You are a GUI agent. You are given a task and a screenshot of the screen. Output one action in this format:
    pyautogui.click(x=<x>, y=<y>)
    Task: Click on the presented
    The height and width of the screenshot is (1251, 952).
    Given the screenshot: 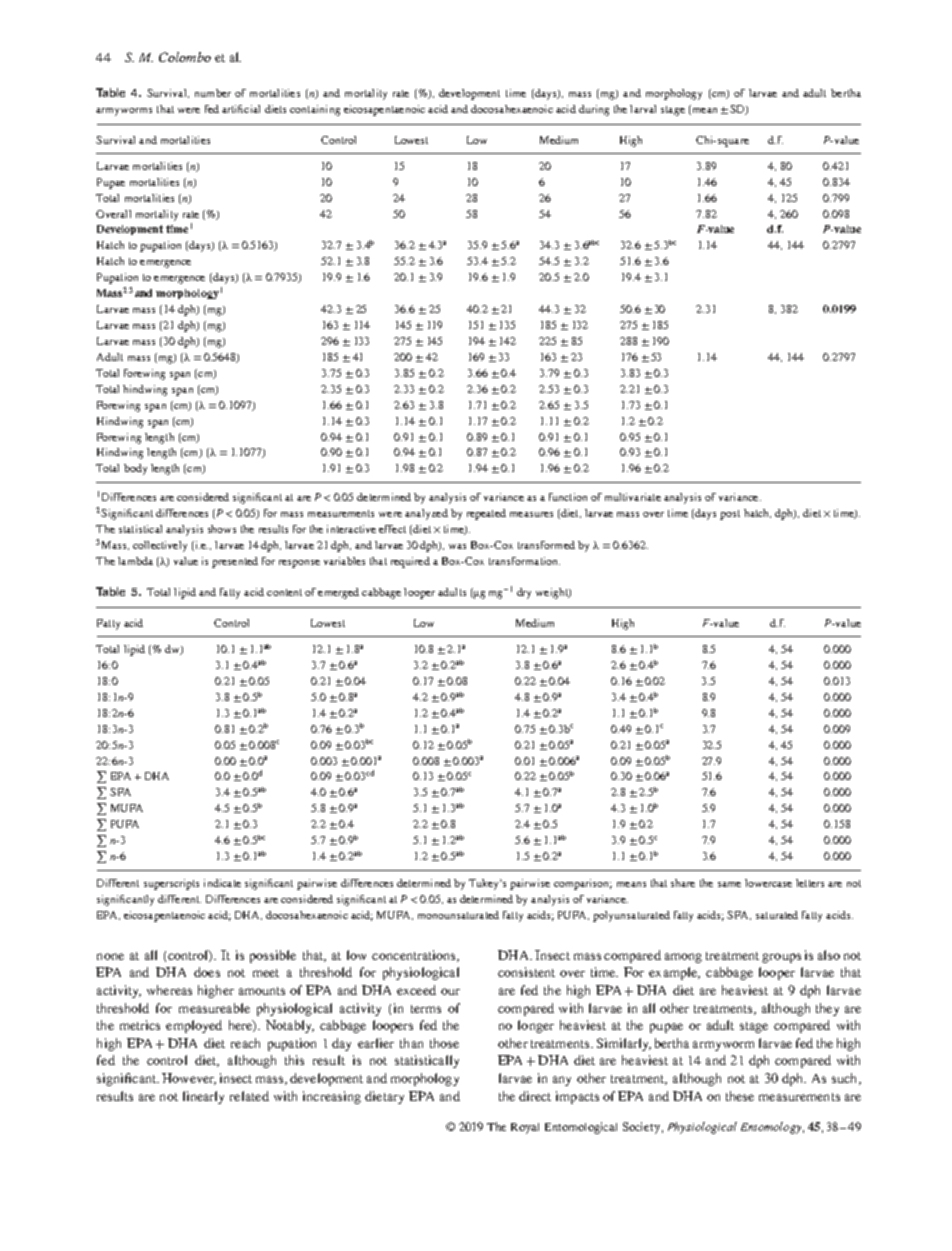 What is the action you would take?
    pyautogui.click(x=235, y=562)
